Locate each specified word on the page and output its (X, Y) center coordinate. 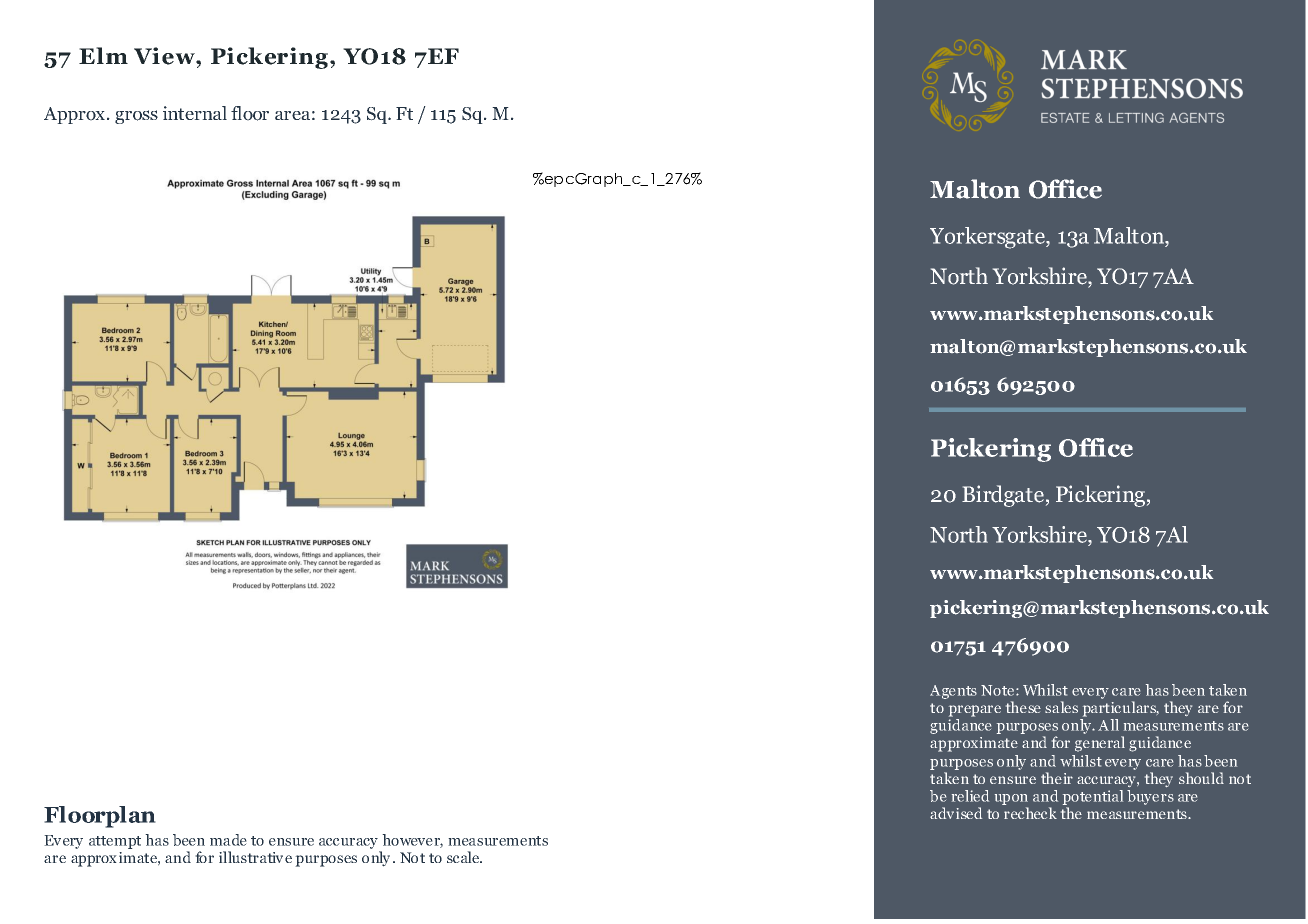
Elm (103, 55)
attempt (115, 842)
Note (999, 690)
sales (1061, 707)
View (165, 56)
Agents (953, 692)
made (228, 840)
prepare (975, 711)
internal (195, 113)
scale (464, 857)
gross (136, 117)
